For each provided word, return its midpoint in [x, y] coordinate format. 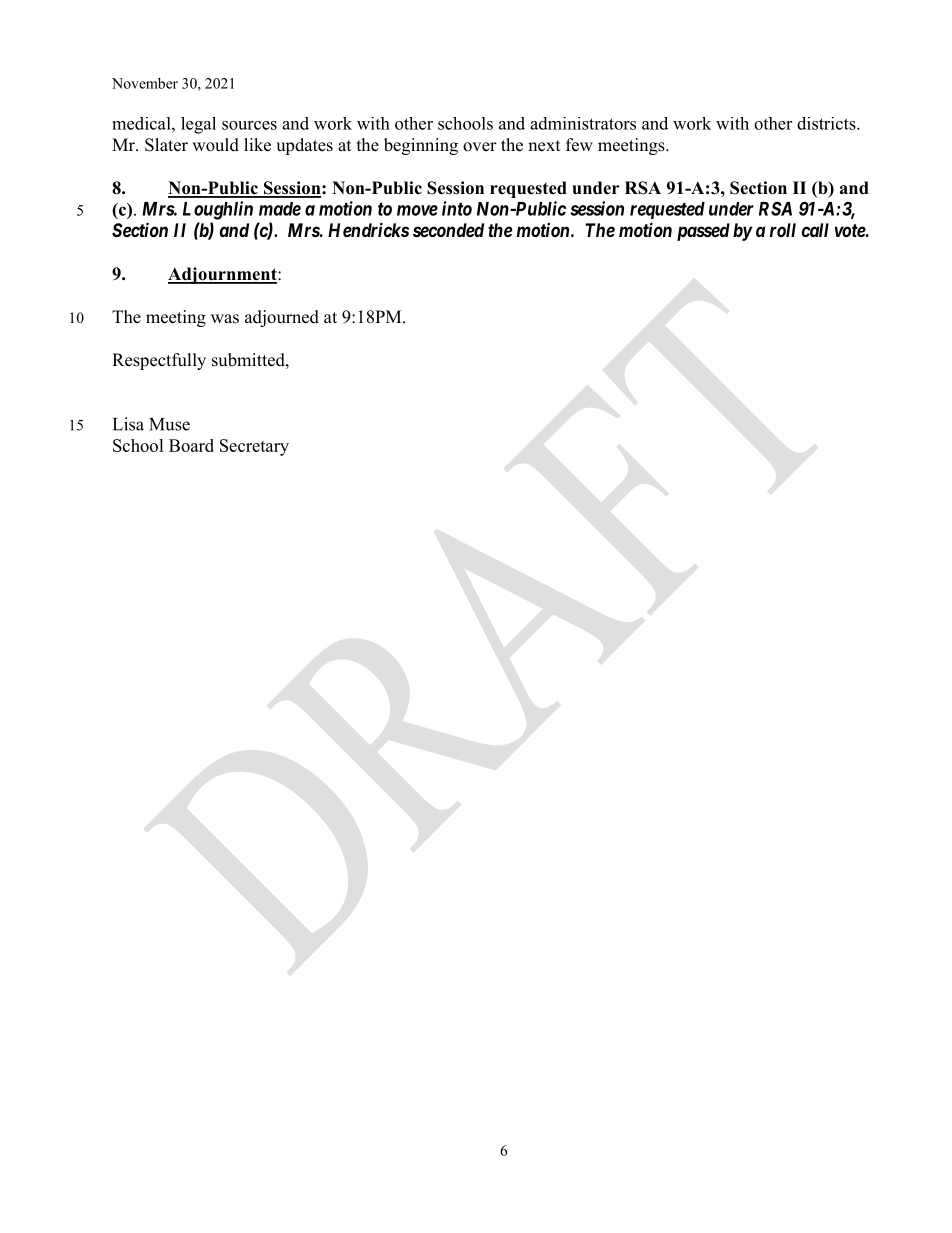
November [145, 83]
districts [827, 123]
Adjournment [223, 275]
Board [191, 445]
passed [703, 232]
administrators [583, 123]
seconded [448, 230]
